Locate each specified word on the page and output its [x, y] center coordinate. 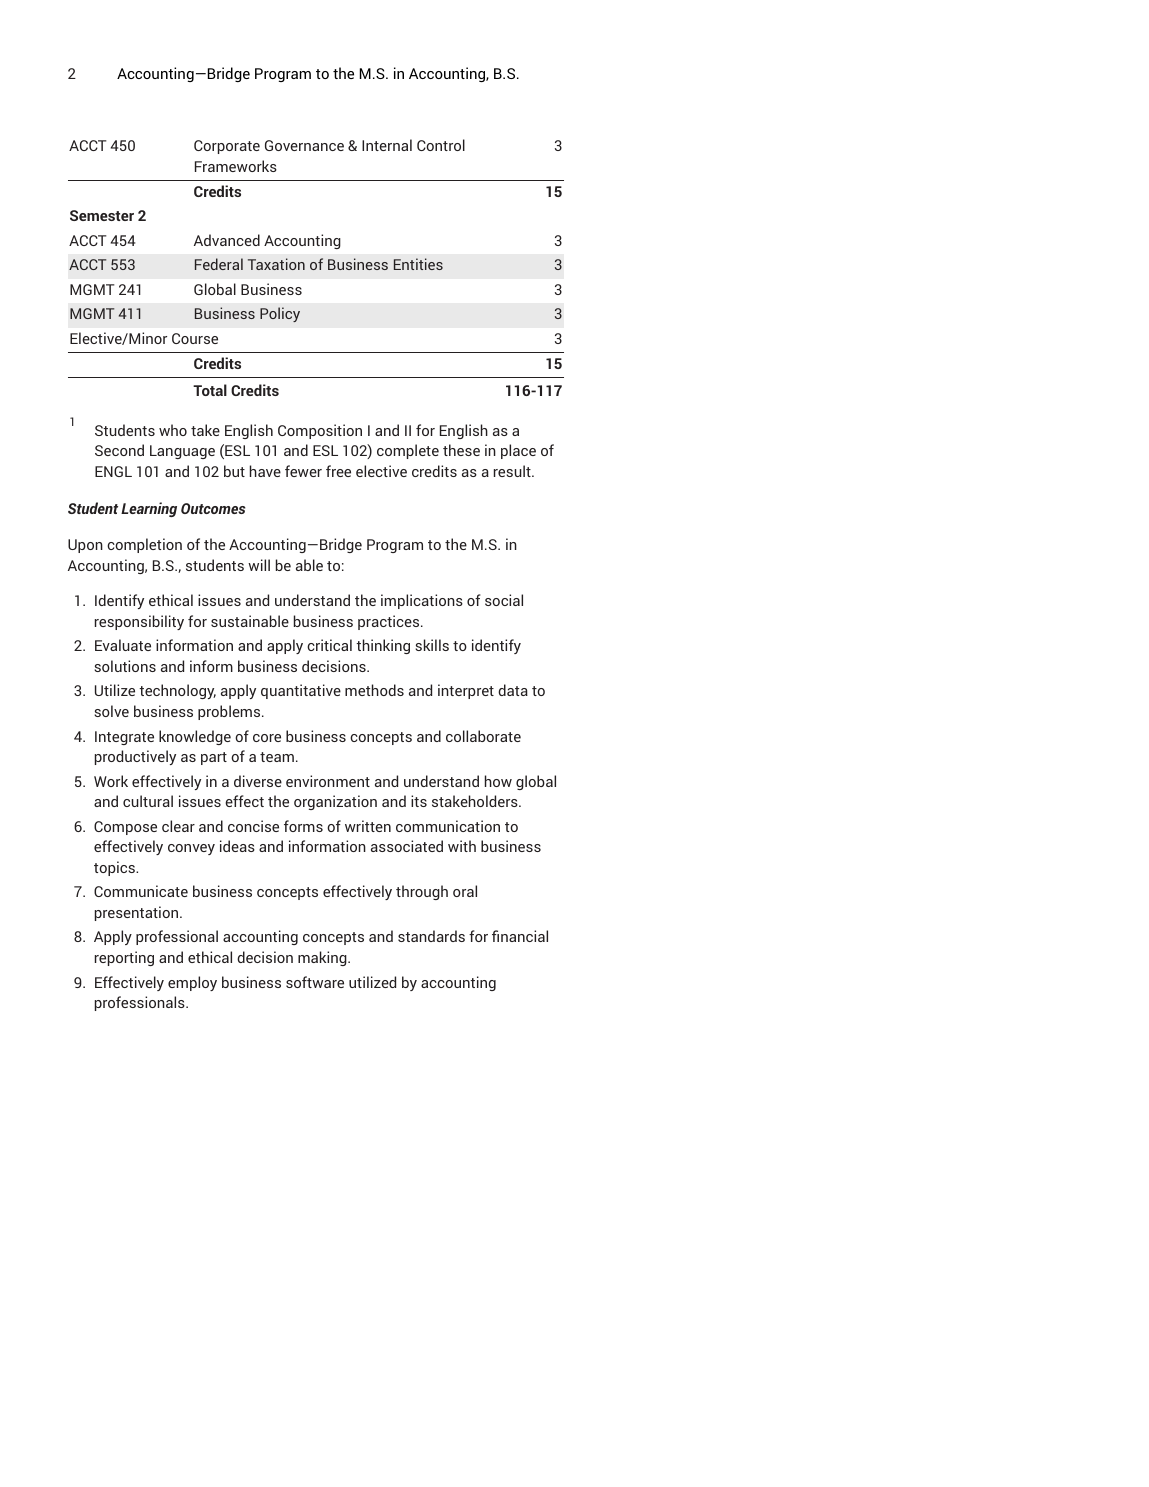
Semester [102, 215]
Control [441, 145]
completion [144, 545]
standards [431, 936]
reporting [124, 958]
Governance [304, 145]
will [259, 565]
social [504, 600]
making [323, 958]
